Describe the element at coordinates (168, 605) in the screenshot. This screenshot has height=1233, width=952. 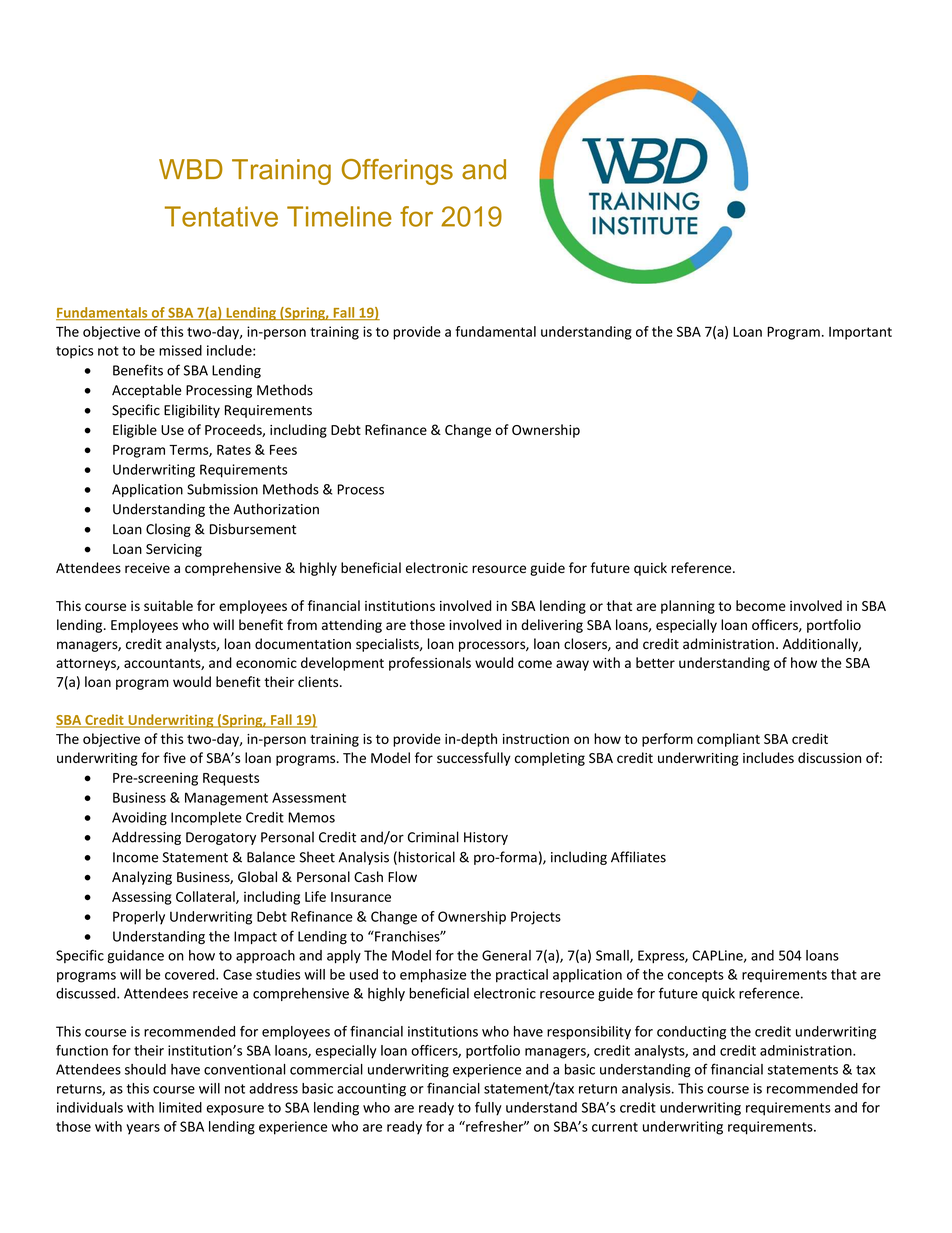
I see `suitable` at that location.
